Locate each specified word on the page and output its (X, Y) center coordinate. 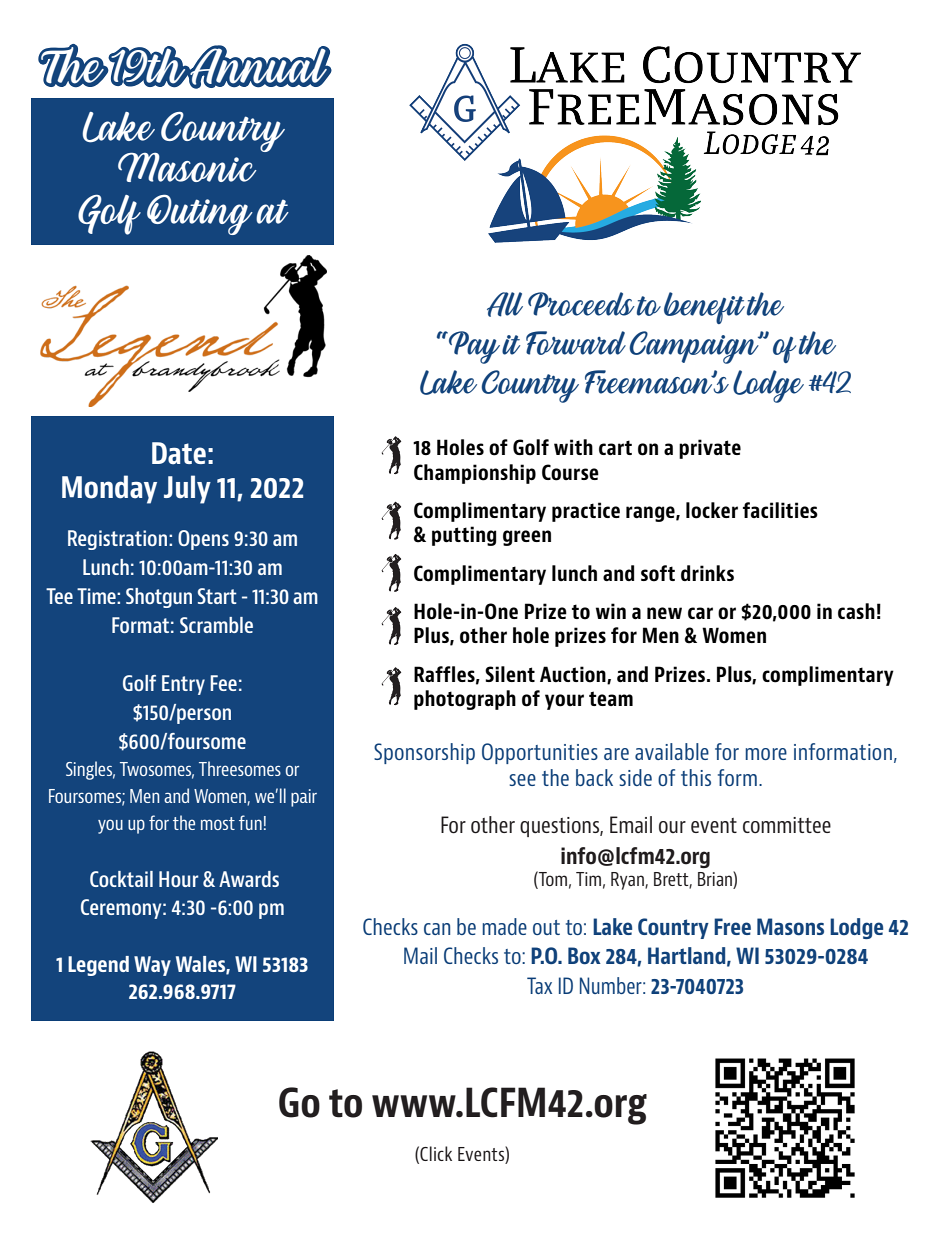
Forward (576, 343)
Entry (183, 685)
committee (787, 825)
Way (152, 966)
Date (179, 453)
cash (856, 611)
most (218, 823)
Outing (200, 215)
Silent (510, 674)
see (522, 780)
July (187, 489)
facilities (780, 510)
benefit (704, 308)
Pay (473, 347)
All (505, 304)
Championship (475, 474)
